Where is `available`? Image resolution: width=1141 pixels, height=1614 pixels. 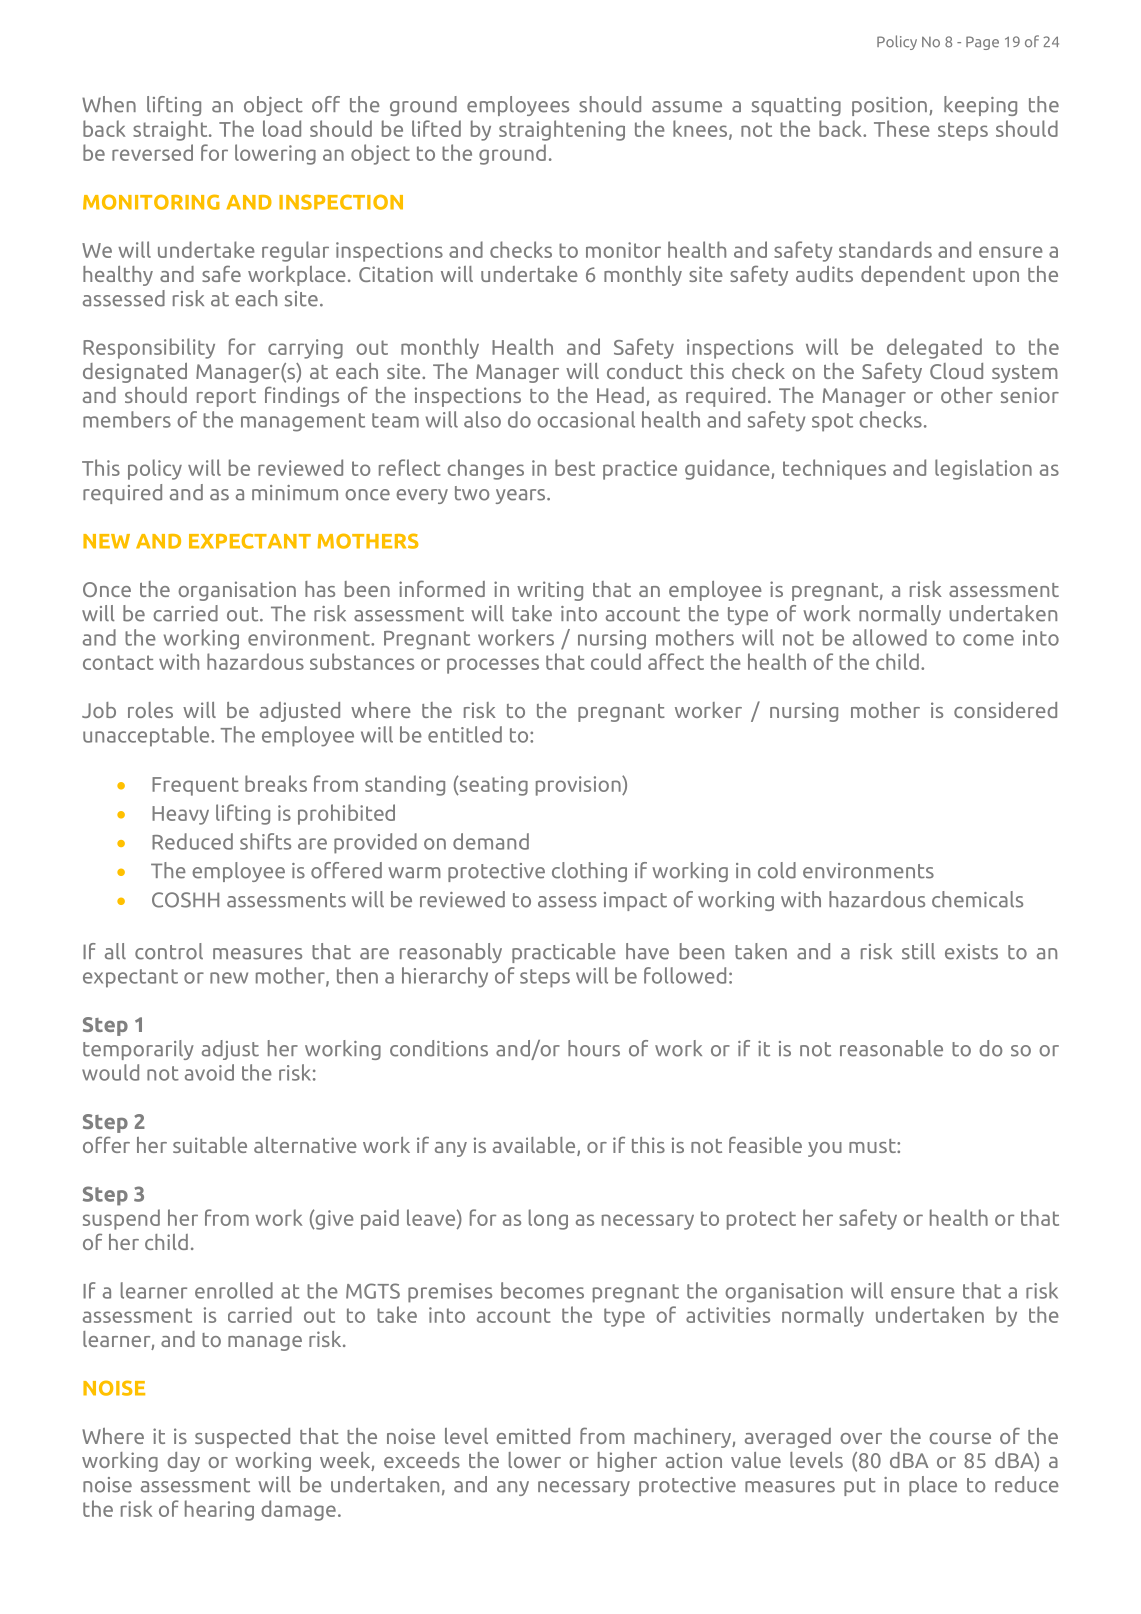
available is located at coordinates (535, 1146).
